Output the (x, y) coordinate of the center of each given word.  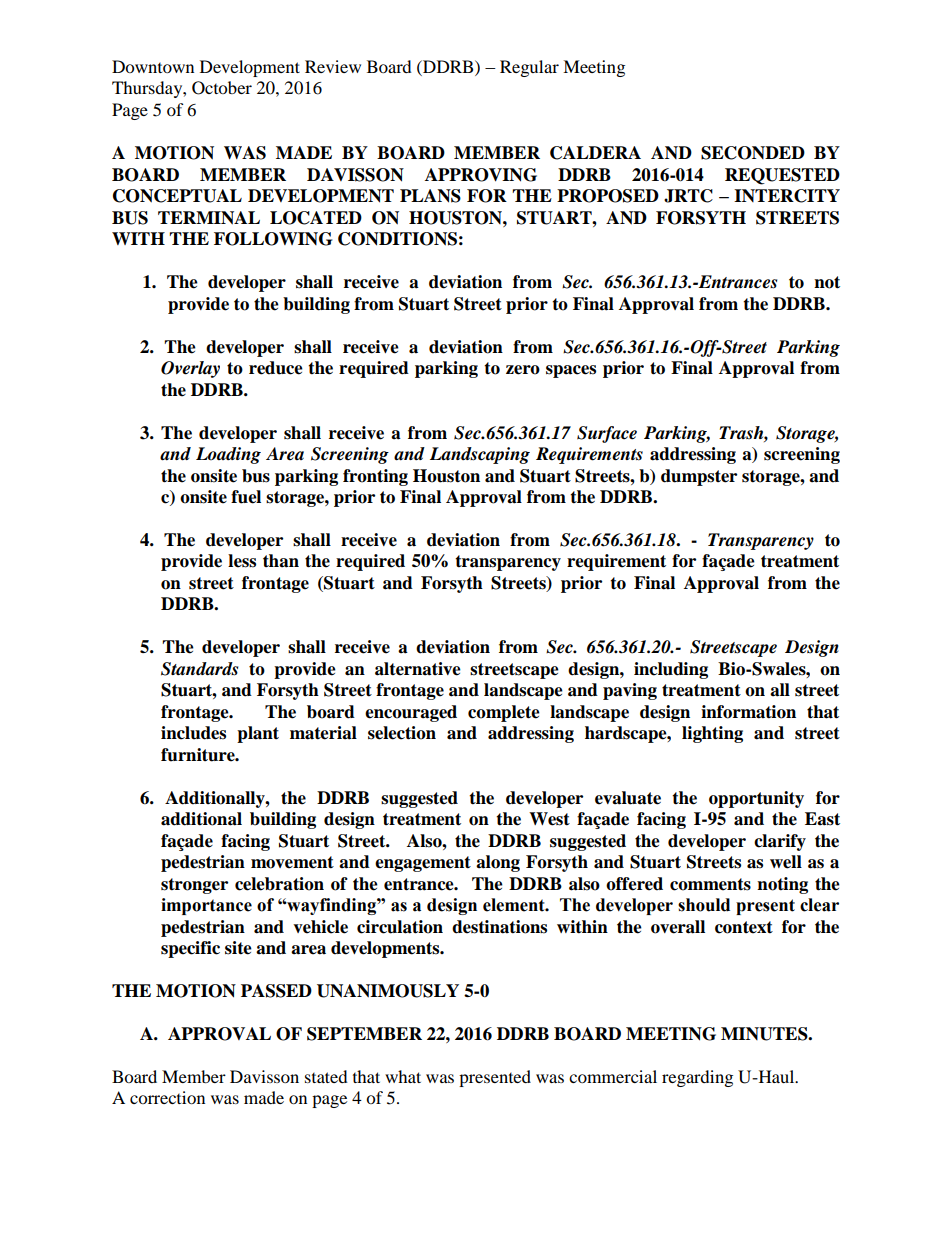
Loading (228, 455)
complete (504, 713)
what (403, 1076)
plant (258, 734)
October (222, 88)
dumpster (699, 477)
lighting (712, 734)
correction (167, 1097)
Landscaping (480, 455)
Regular (529, 68)
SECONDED (753, 153)
